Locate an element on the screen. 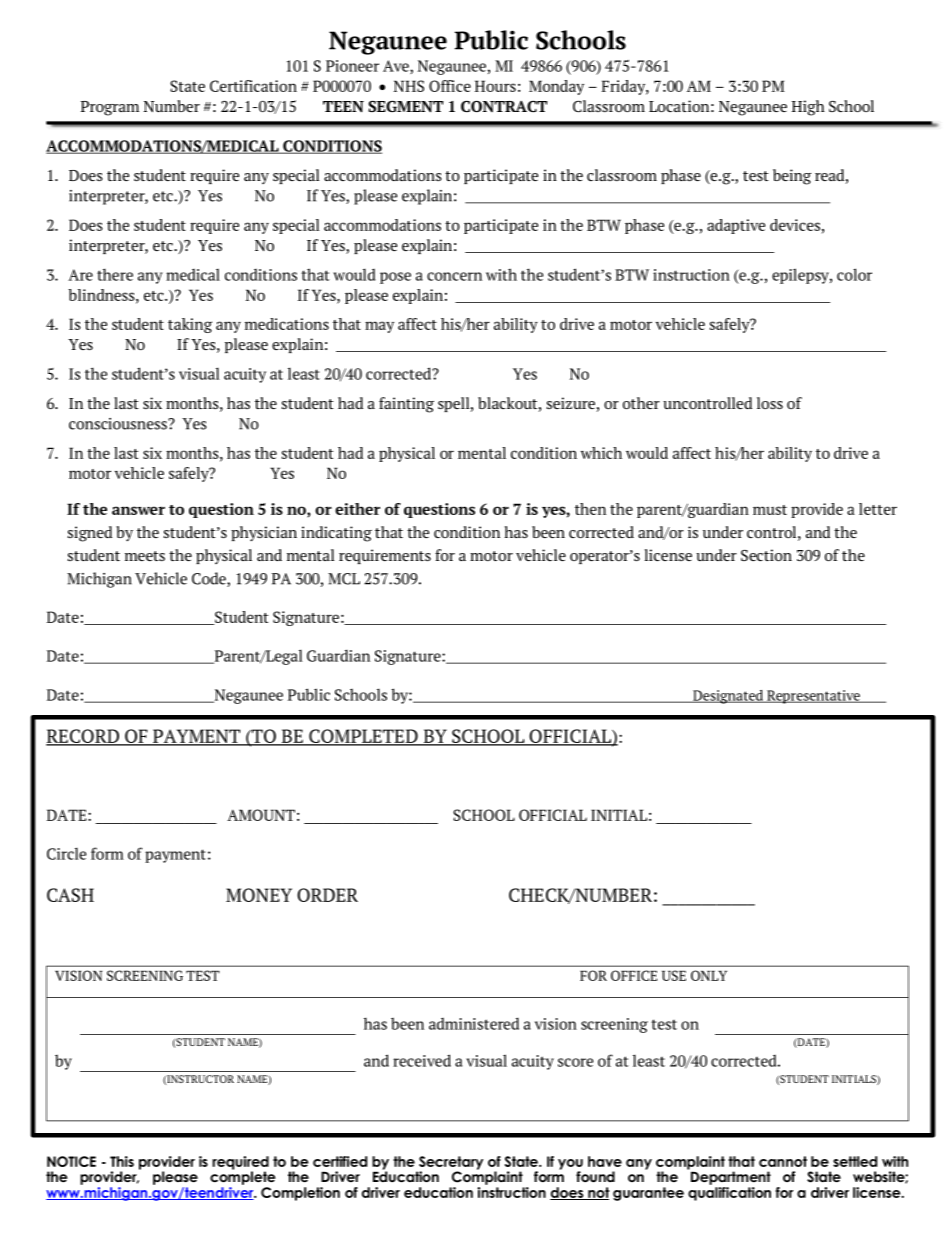  ONLY is located at coordinates (709, 975).
